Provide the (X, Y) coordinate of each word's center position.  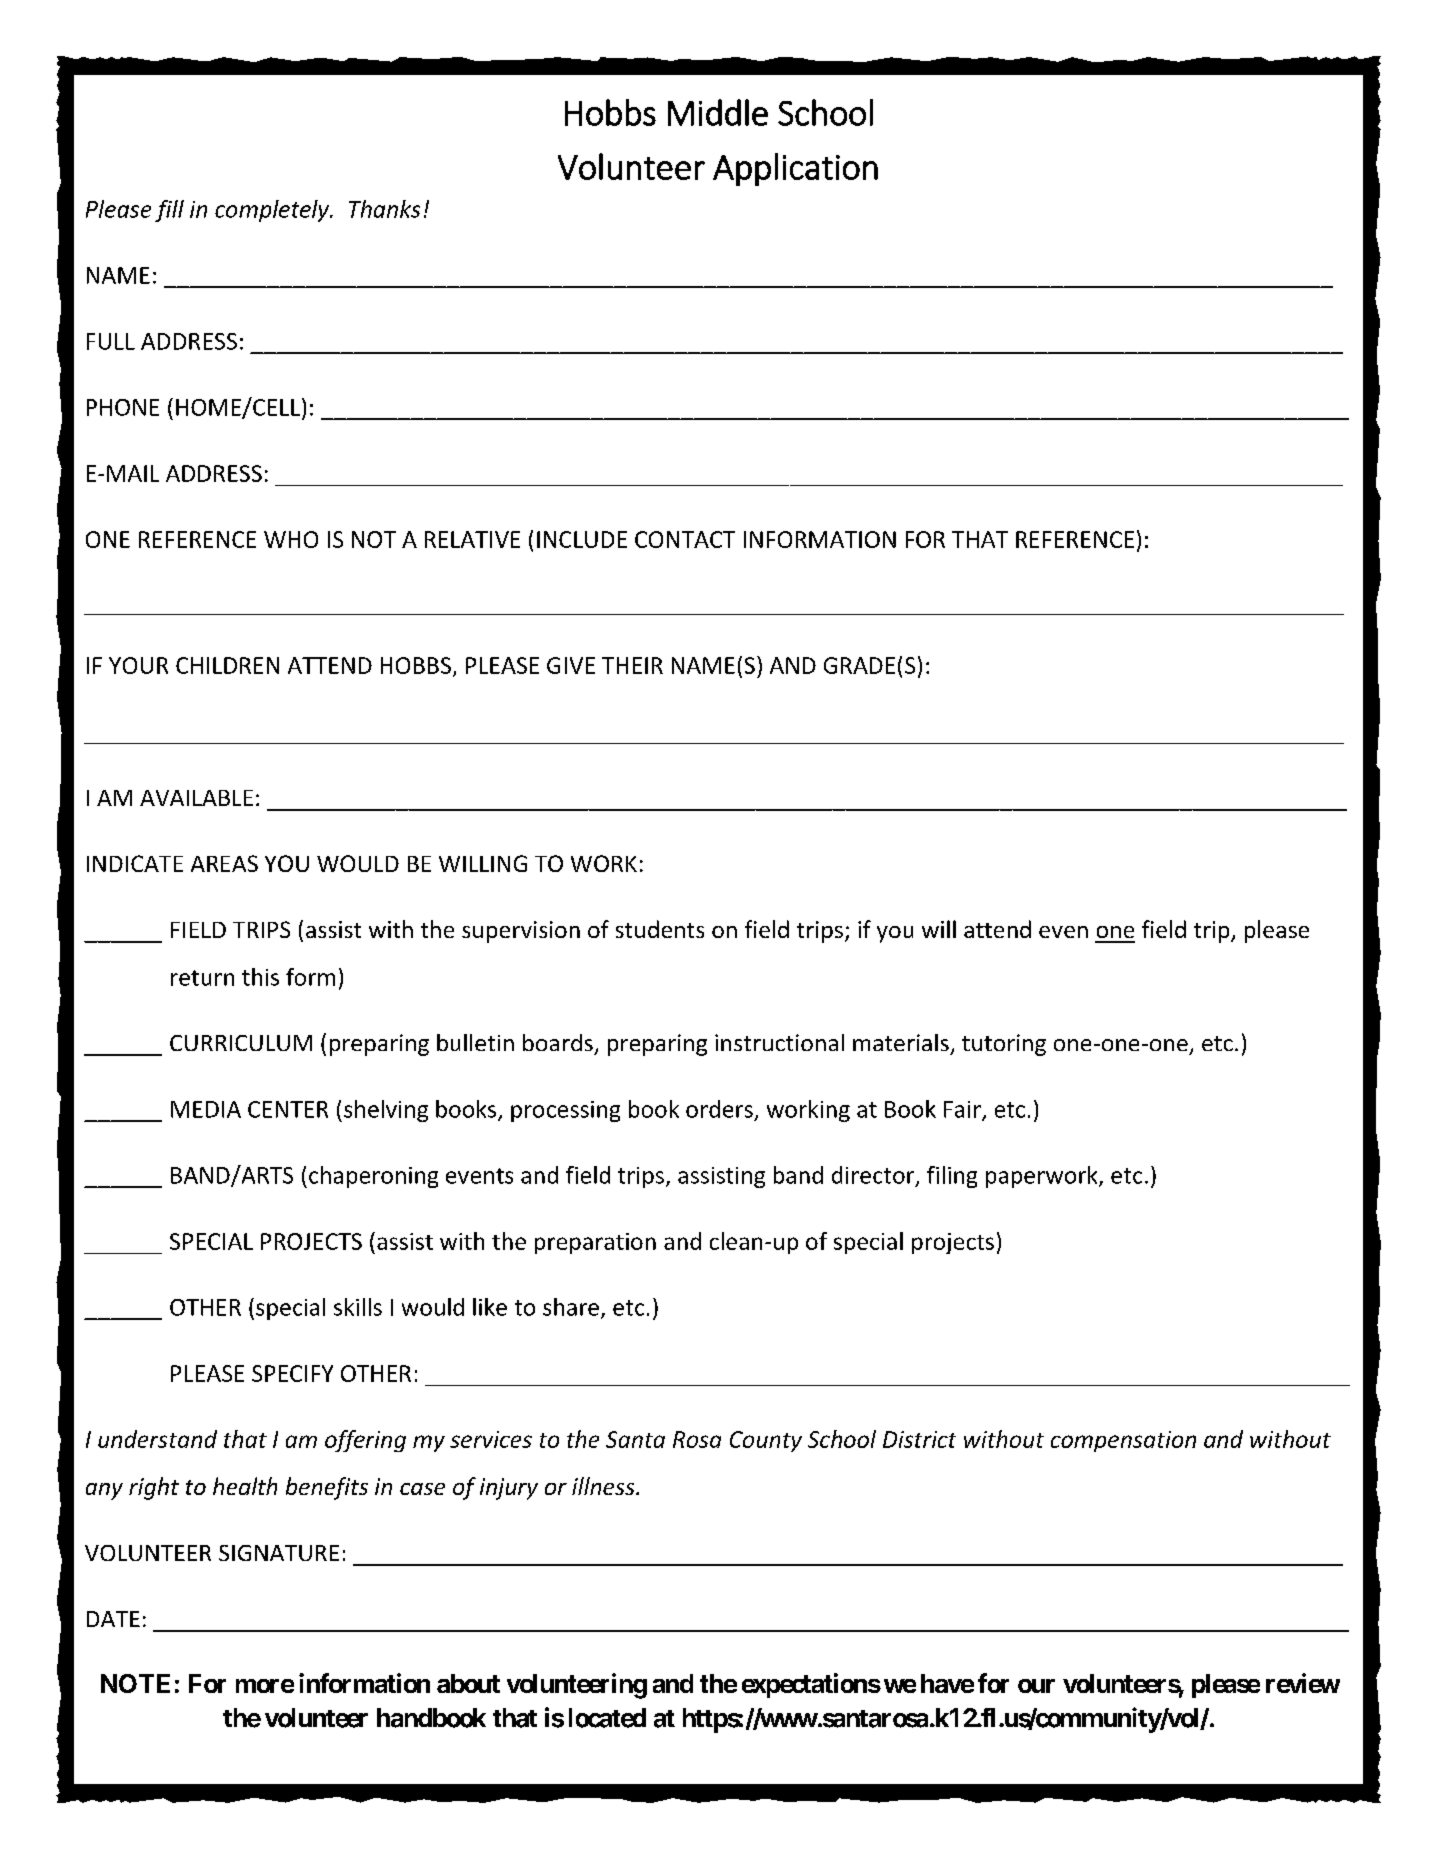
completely (273, 211)
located (607, 1718)
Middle (718, 112)
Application (795, 169)
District (919, 1439)
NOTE (135, 1683)
